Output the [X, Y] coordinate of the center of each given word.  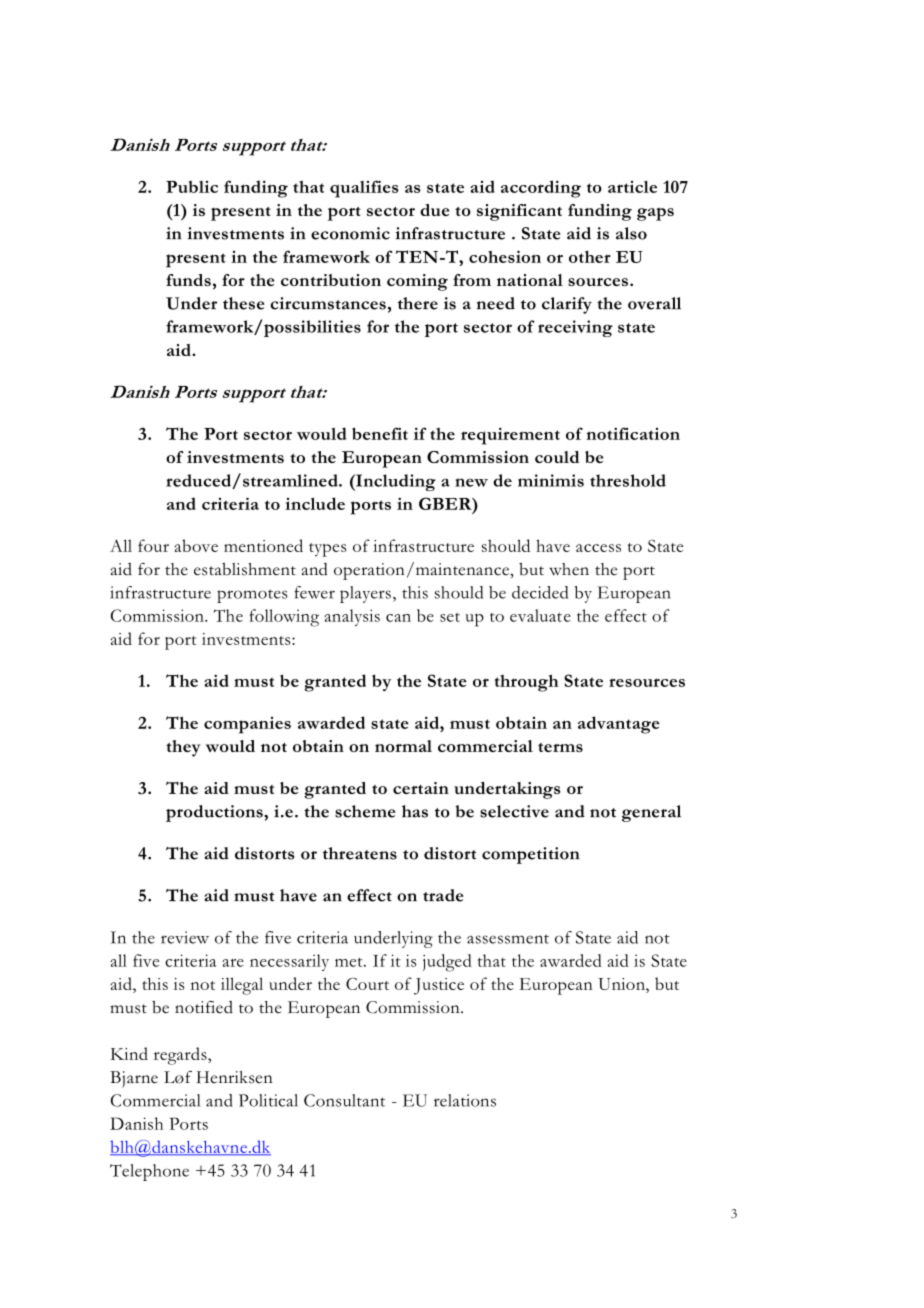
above [196, 545]
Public [192, 187]
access [598, 548]
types [327, 550]
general [651, 813]
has [415, 811]
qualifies [364, 189]
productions [215, 813]
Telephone [149, 1172]
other [590, 256]
